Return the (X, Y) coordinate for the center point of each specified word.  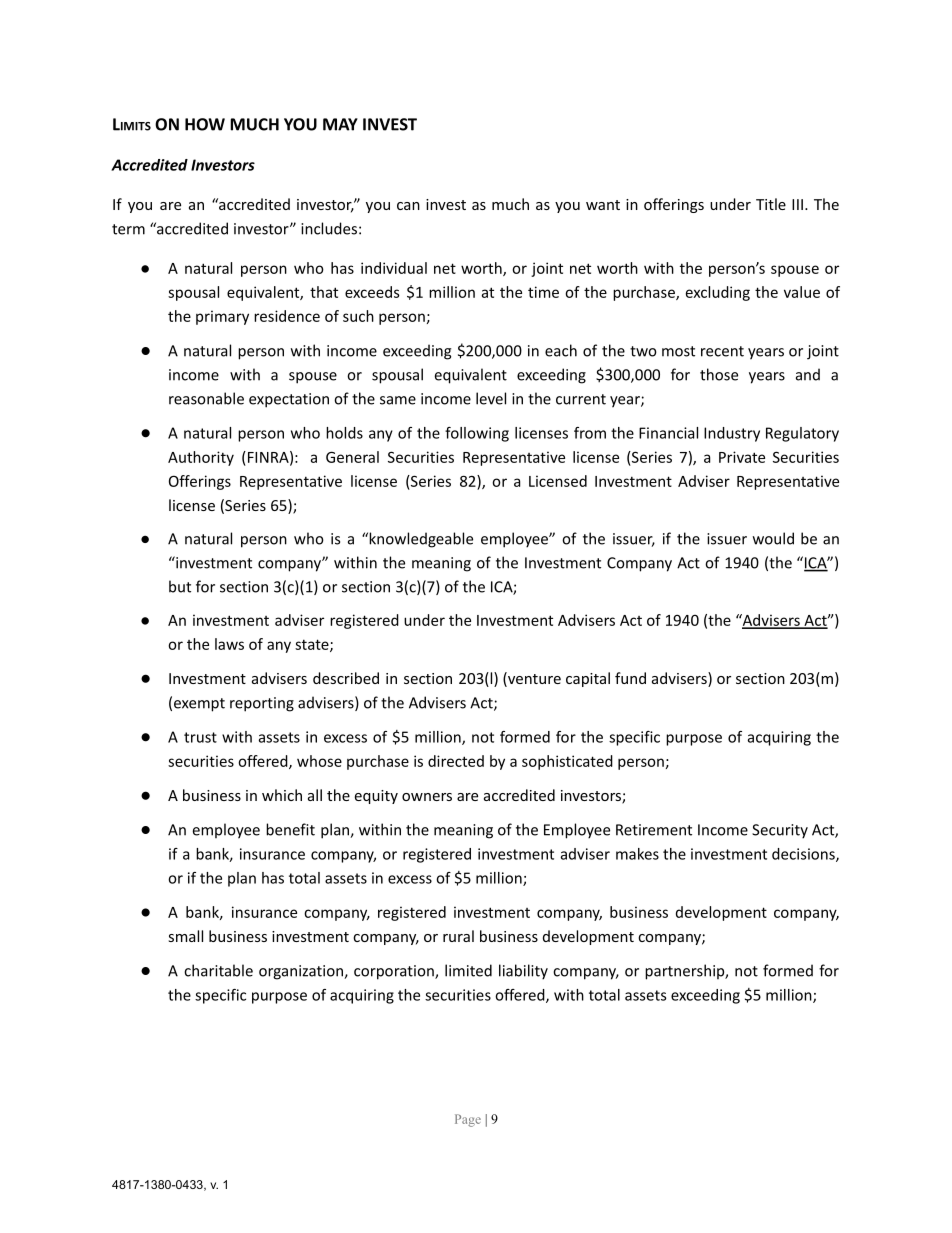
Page (468, 1120)
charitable (218, 970)
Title (771, 204)
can (408, 206)
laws (229, 644)
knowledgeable (420, 540)
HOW (205, 124)
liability (523, 972)
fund (630, 678)
